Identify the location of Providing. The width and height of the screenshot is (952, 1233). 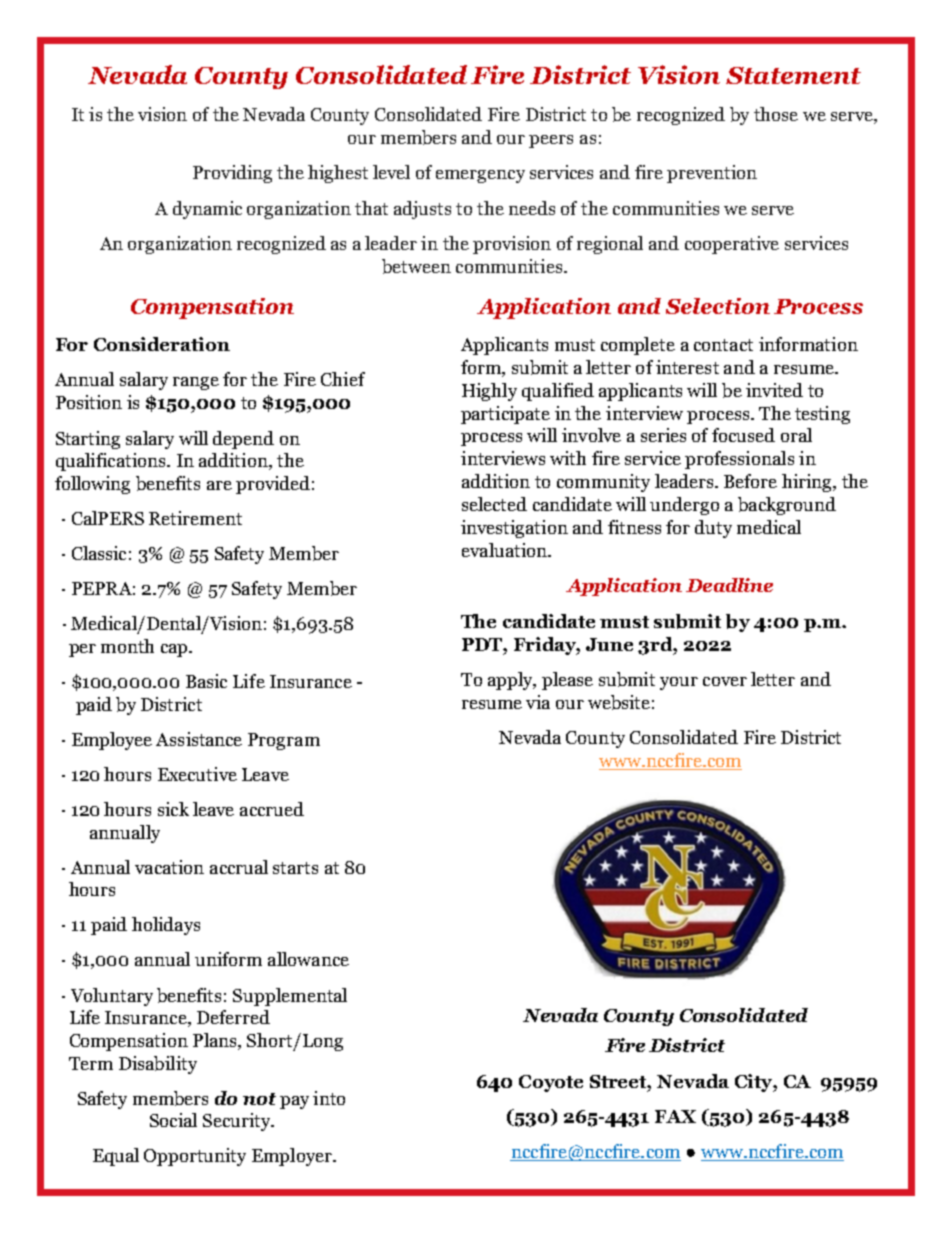
(232, 174).
